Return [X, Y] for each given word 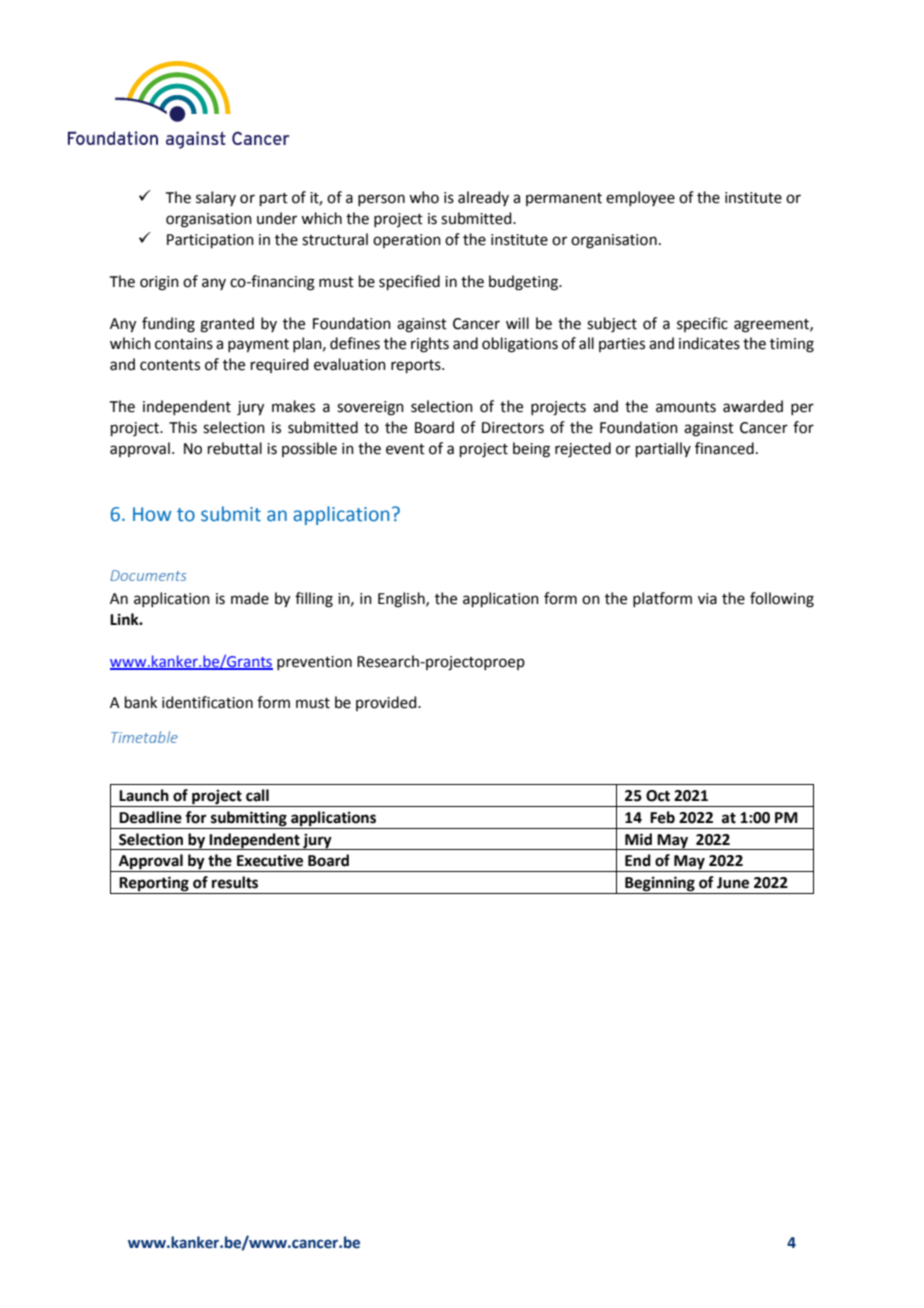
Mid [638, 839]
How [152, 514]
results [235, 882]
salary [216, 198]
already [483, 198]
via [707, 599]
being [531, 450]
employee [640, 198]
